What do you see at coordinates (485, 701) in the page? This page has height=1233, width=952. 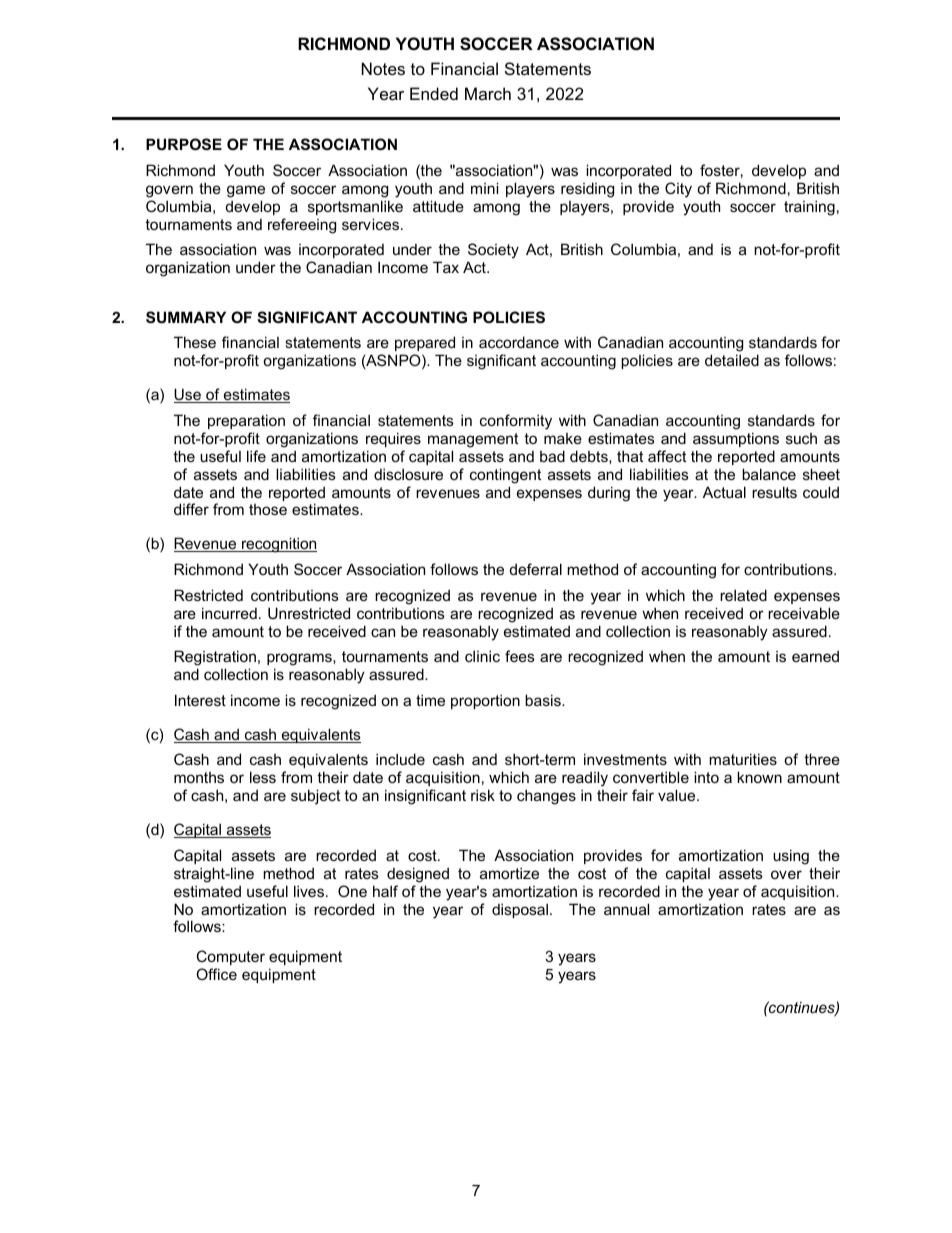 I see `proportion` at bounding box center [485, 701].
